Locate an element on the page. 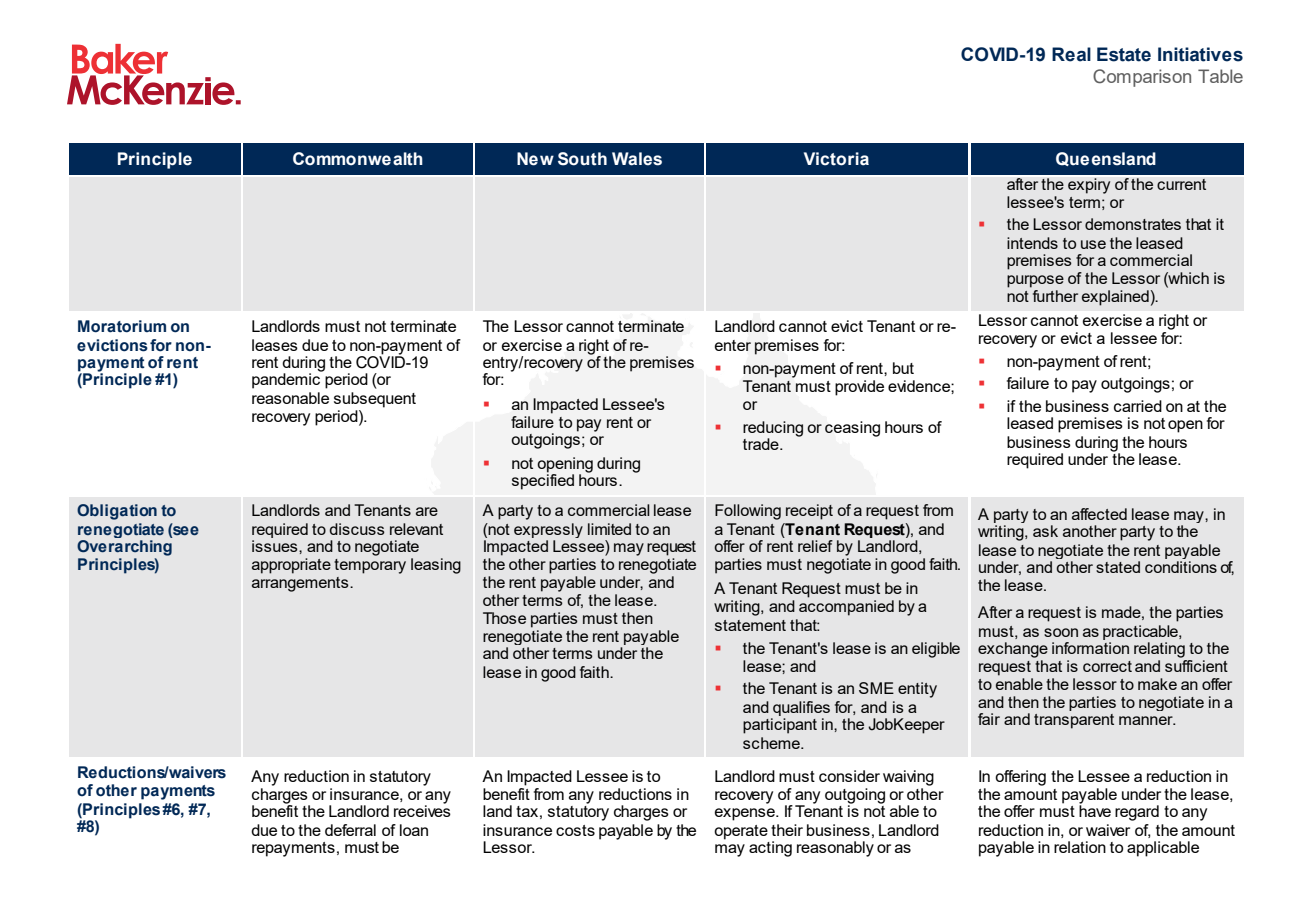  have is located at coordinates (1095, 810).
